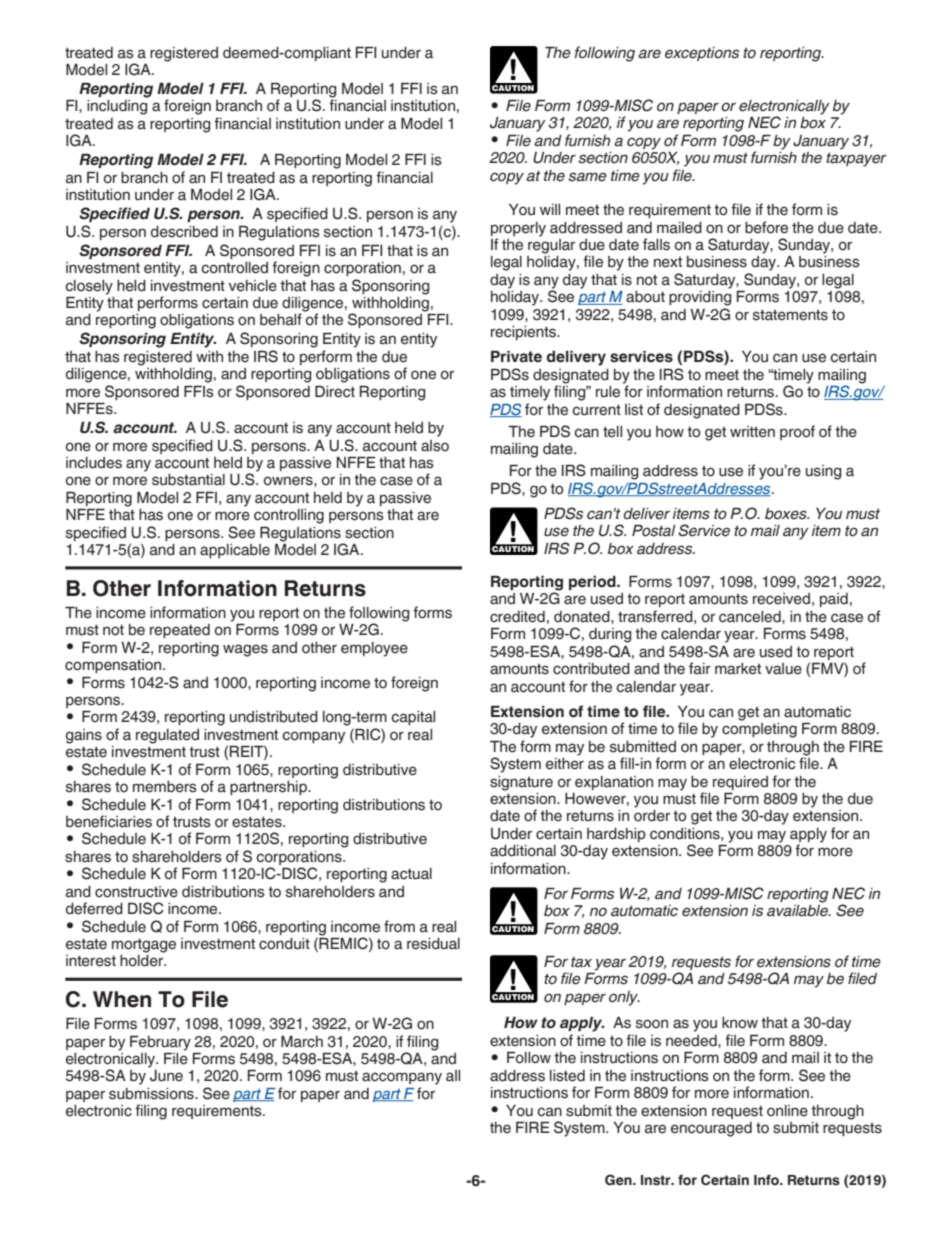 This screenshot has width=952, height=1233. Describe the element at coordinates (302, 1041) in the screenshot. I see `March` at that location.
